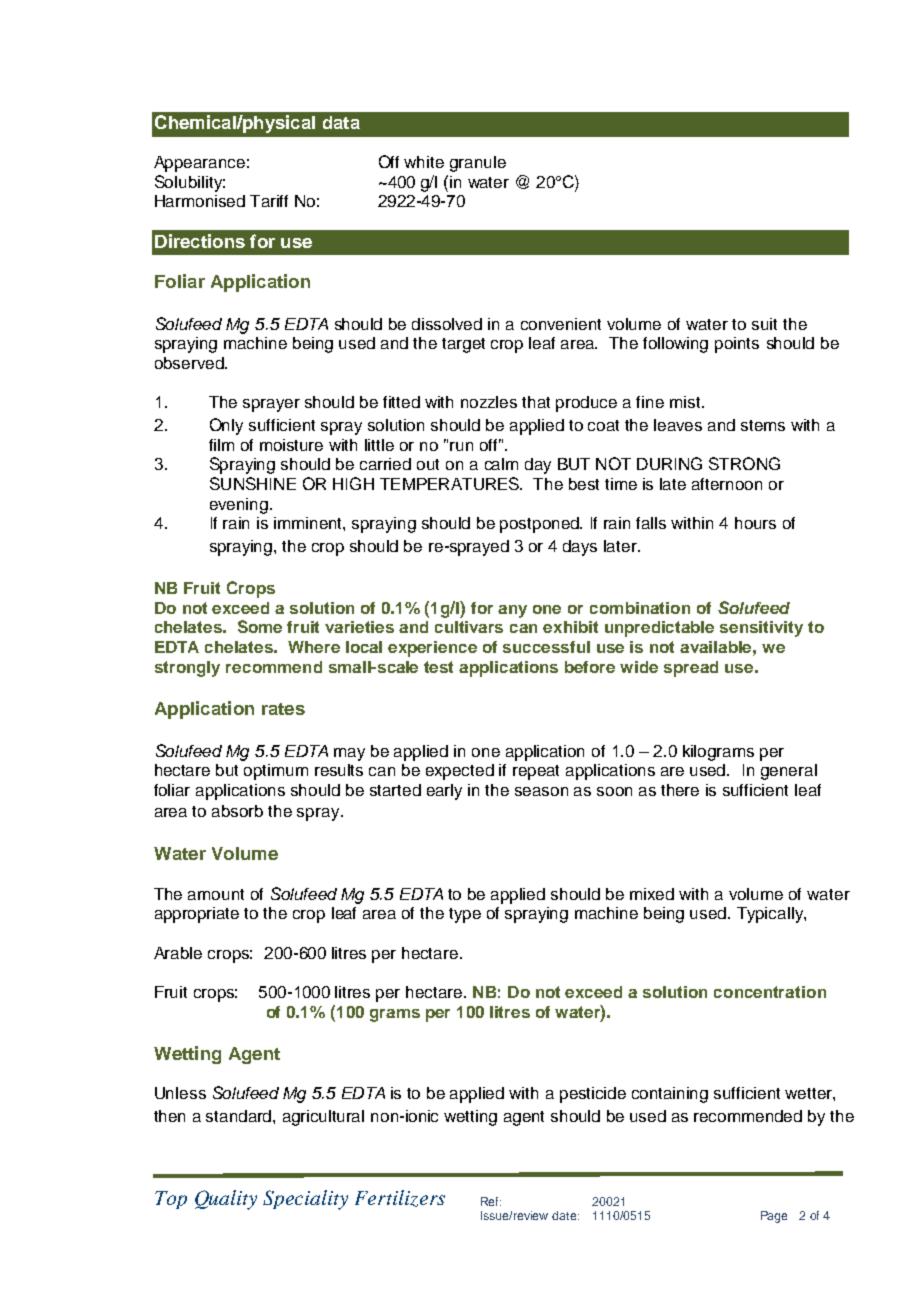 The width and height of the screenshot is (924, 1308). I want to click on Tariff, so click(269, 201).
